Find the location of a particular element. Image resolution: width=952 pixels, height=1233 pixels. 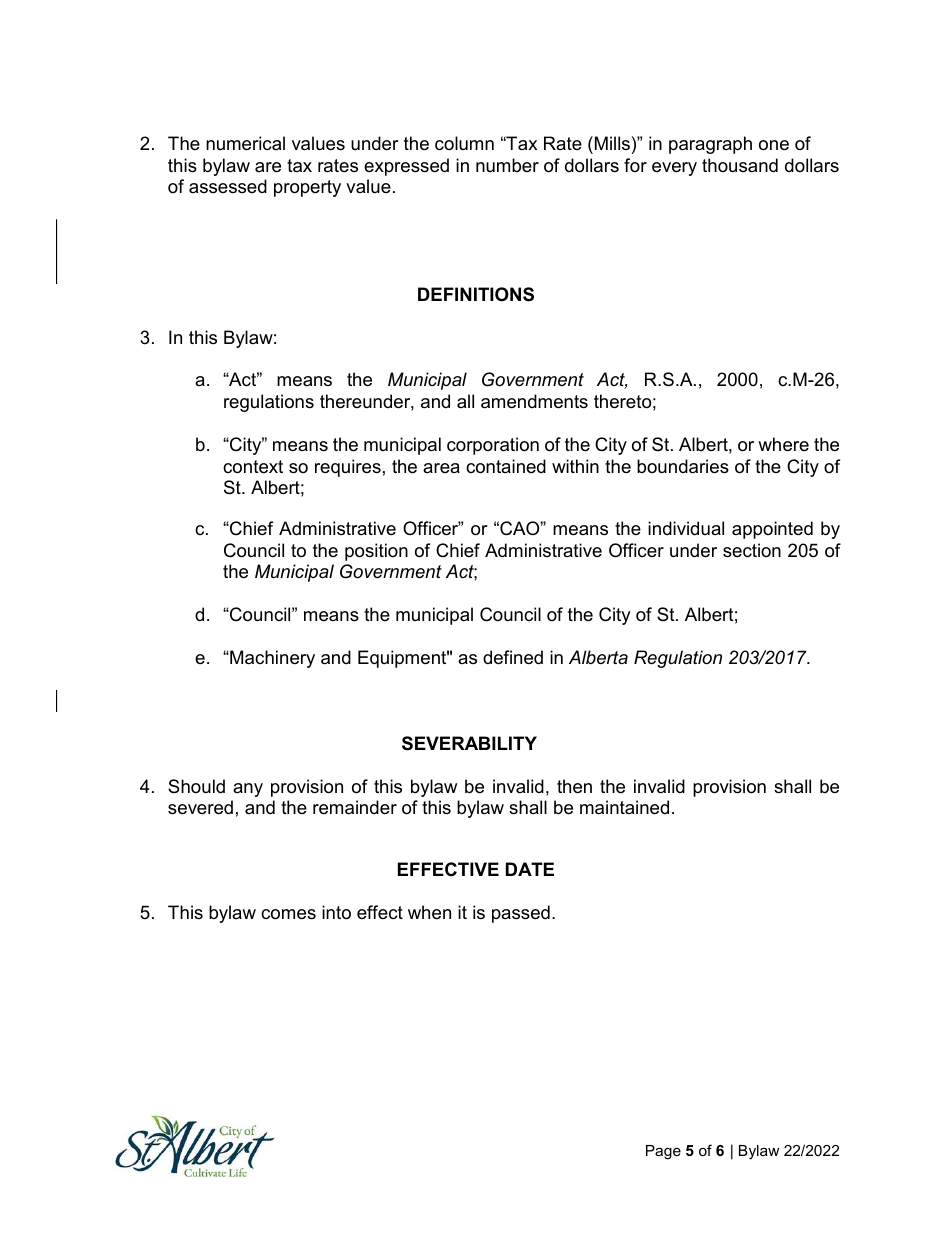

number is located at coordinates (507, 165).
